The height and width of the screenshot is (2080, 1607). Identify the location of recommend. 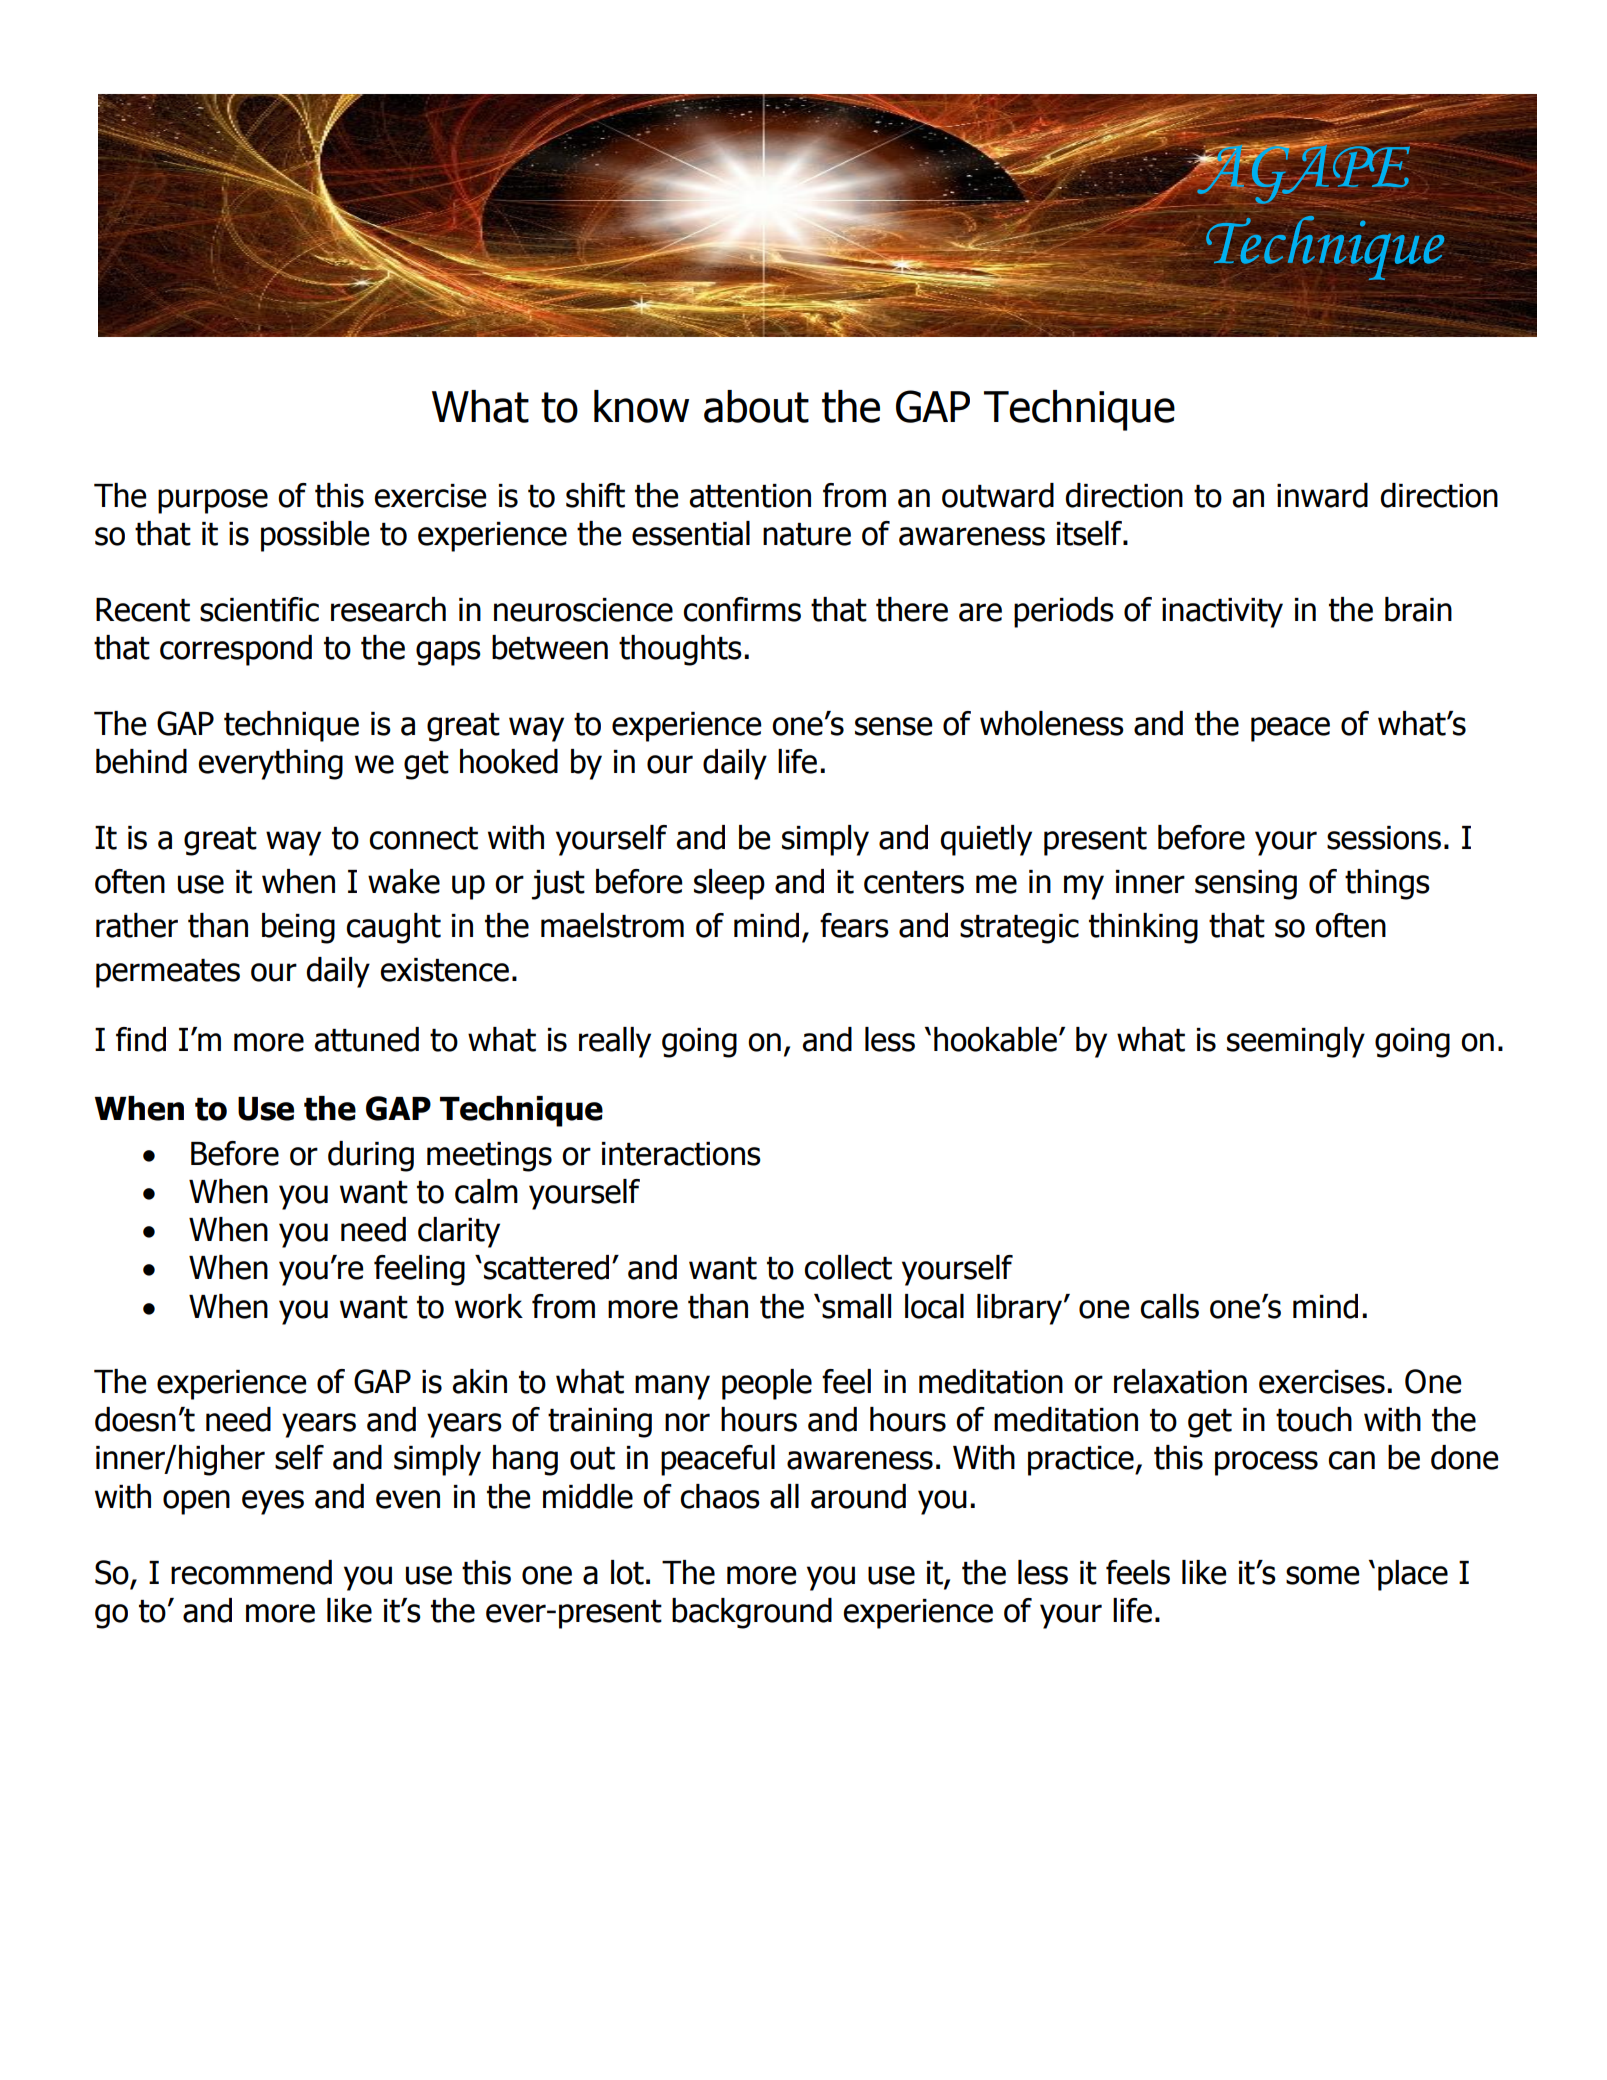
(251, 1572).
